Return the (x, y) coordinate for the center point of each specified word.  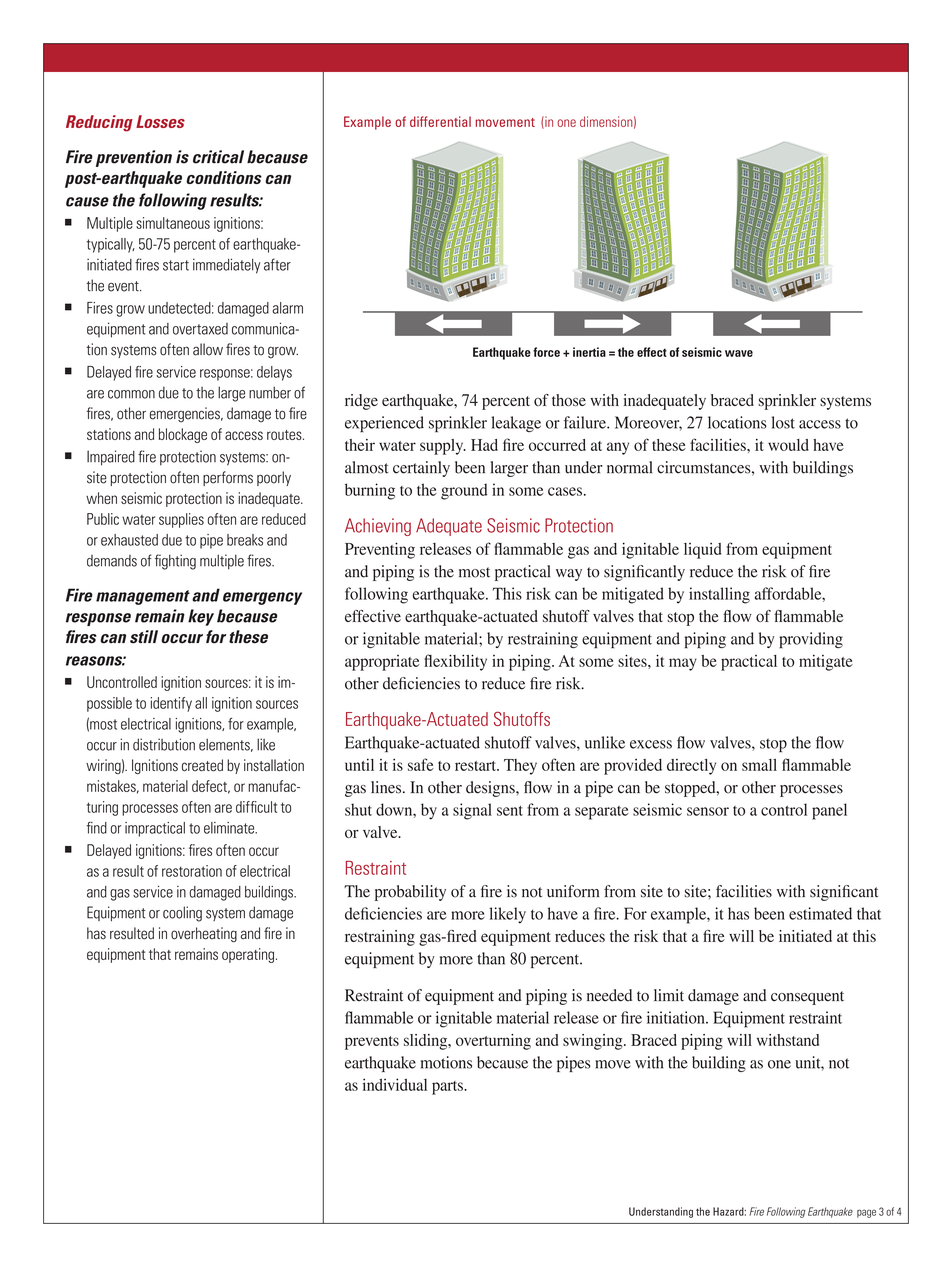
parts (448, 1088)
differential (440, 121)
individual (395, 1084)
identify (171, 704)
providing (811, 640)
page (866, 1213)
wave (739, 353)
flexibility (455, 662)
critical (218, 157)
